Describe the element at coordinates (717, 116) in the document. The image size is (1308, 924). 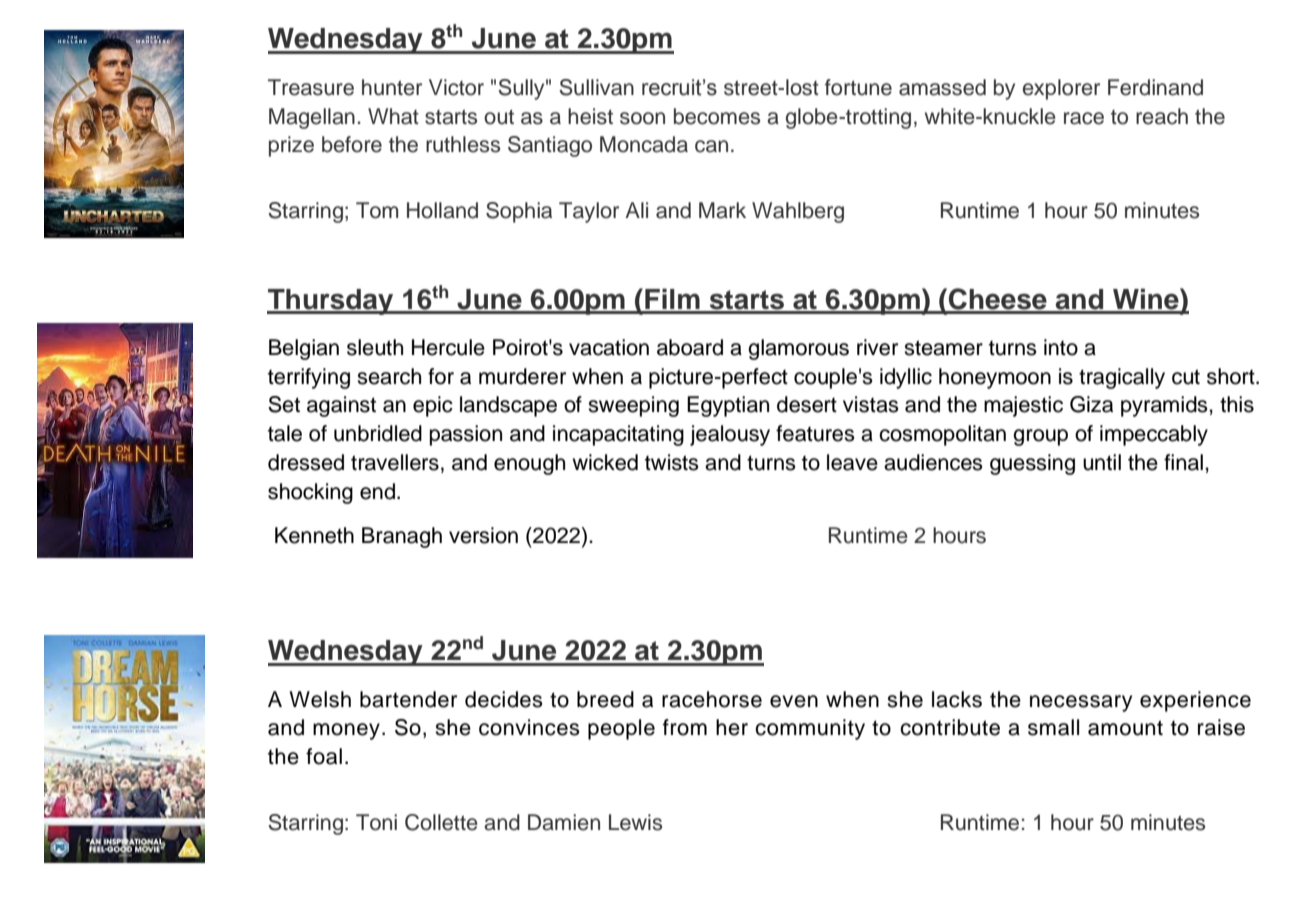
I see `becomes` at that location.
